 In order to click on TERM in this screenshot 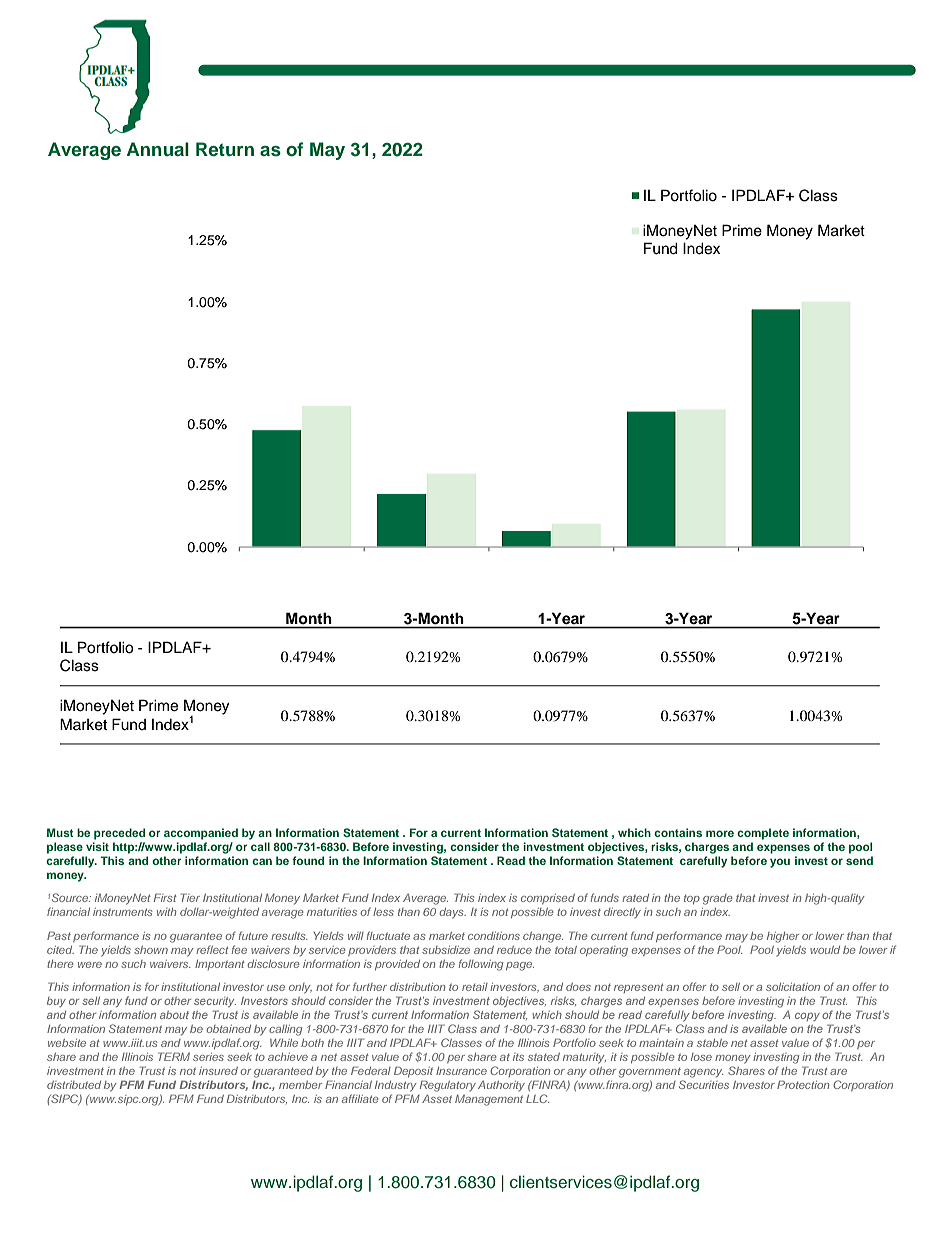, I will do `click(174, 1056)`.
